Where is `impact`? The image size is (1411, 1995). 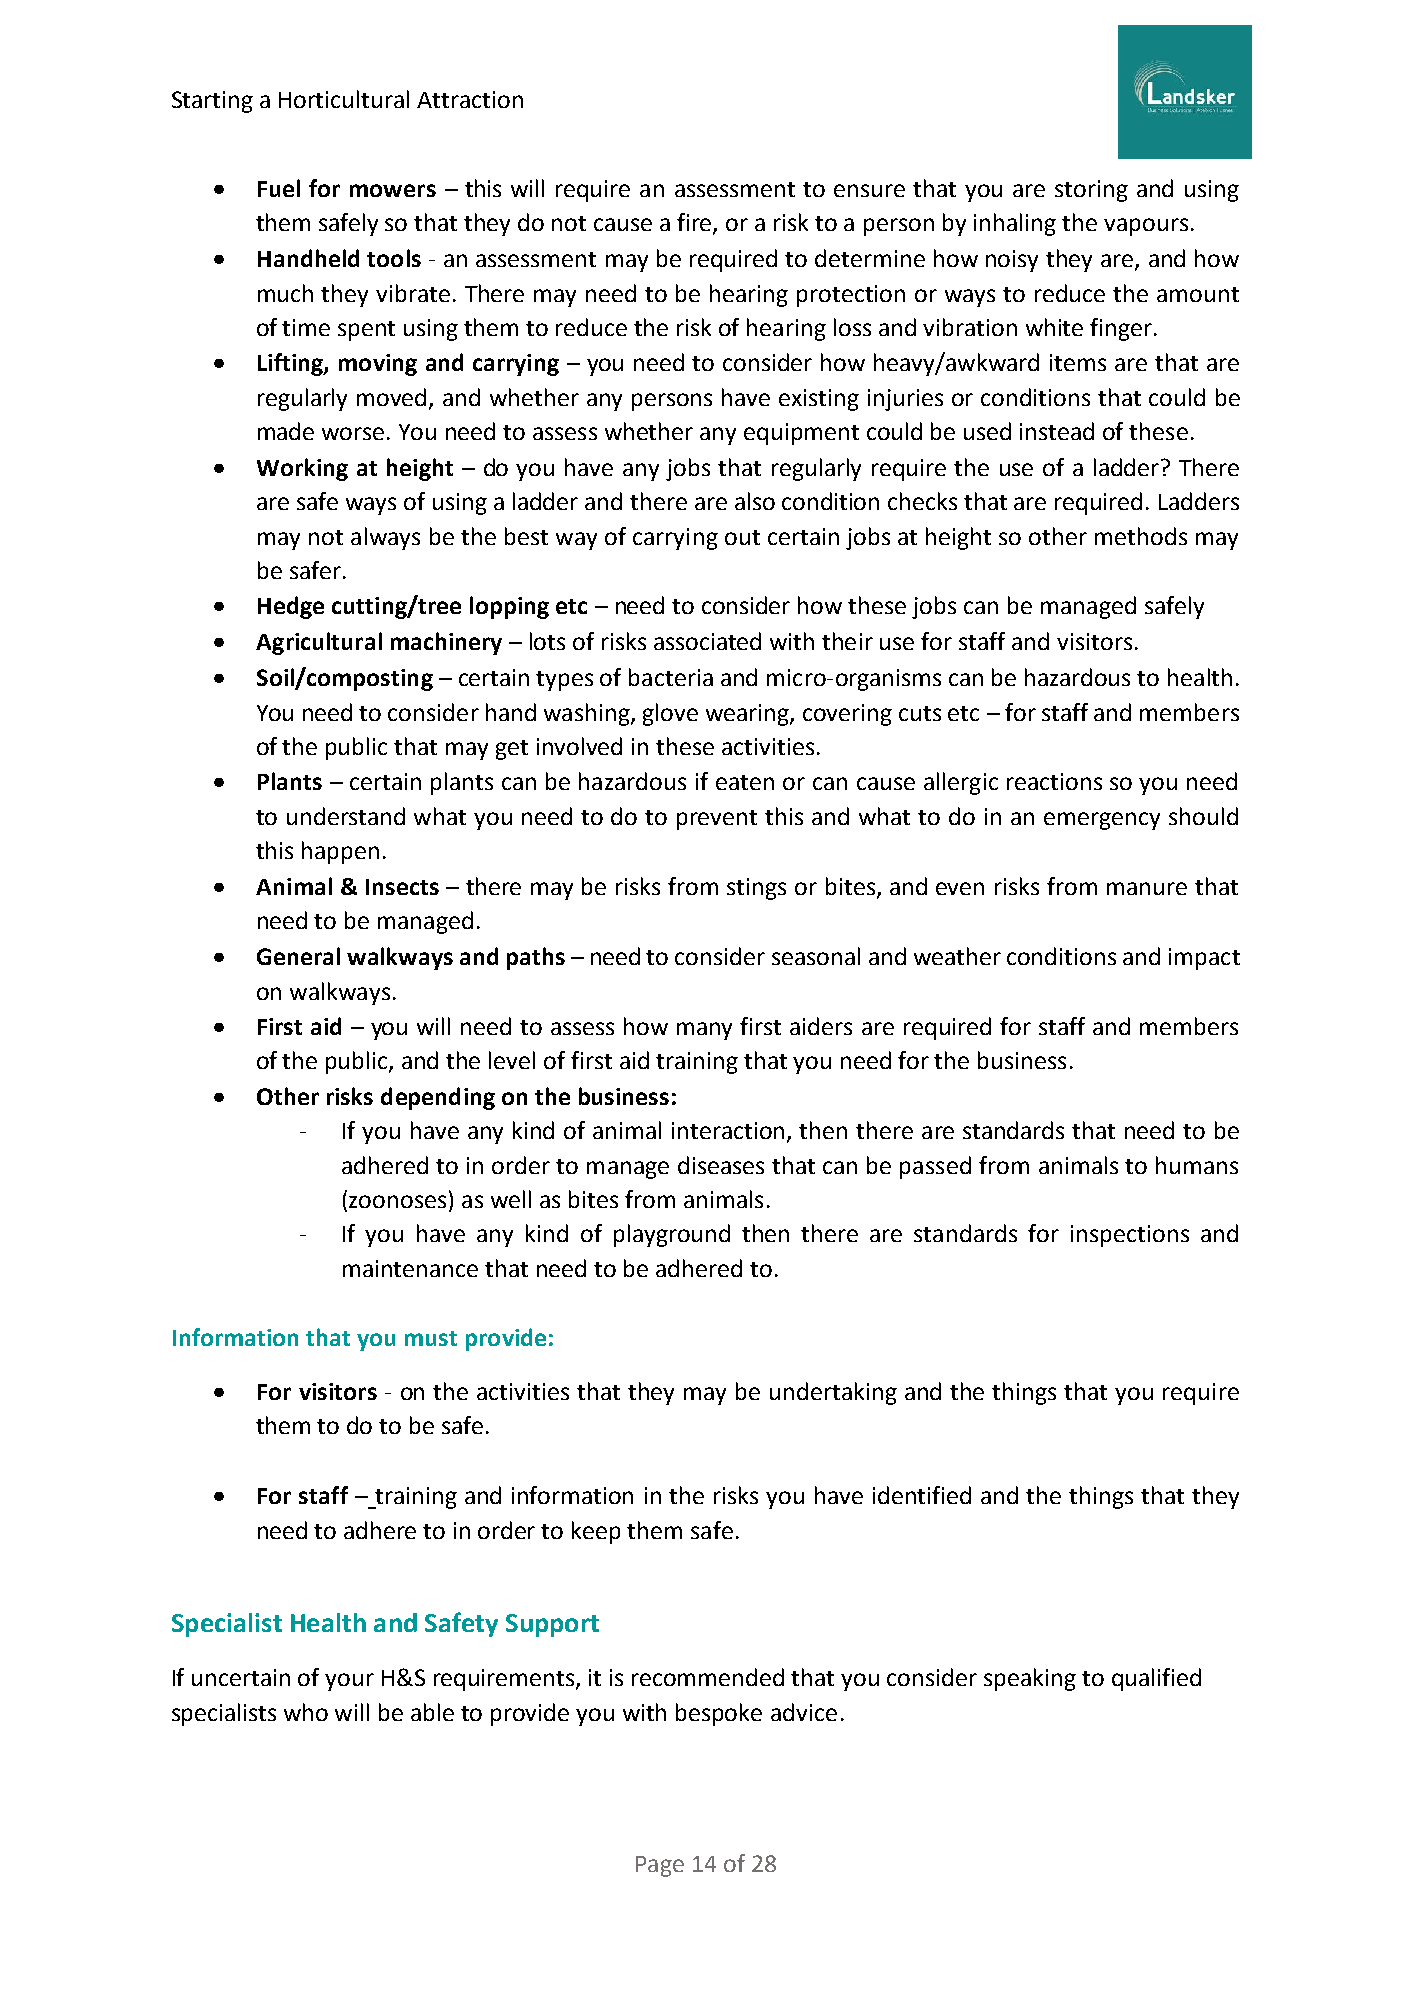
impact is located at coordinates (1204, 959).
